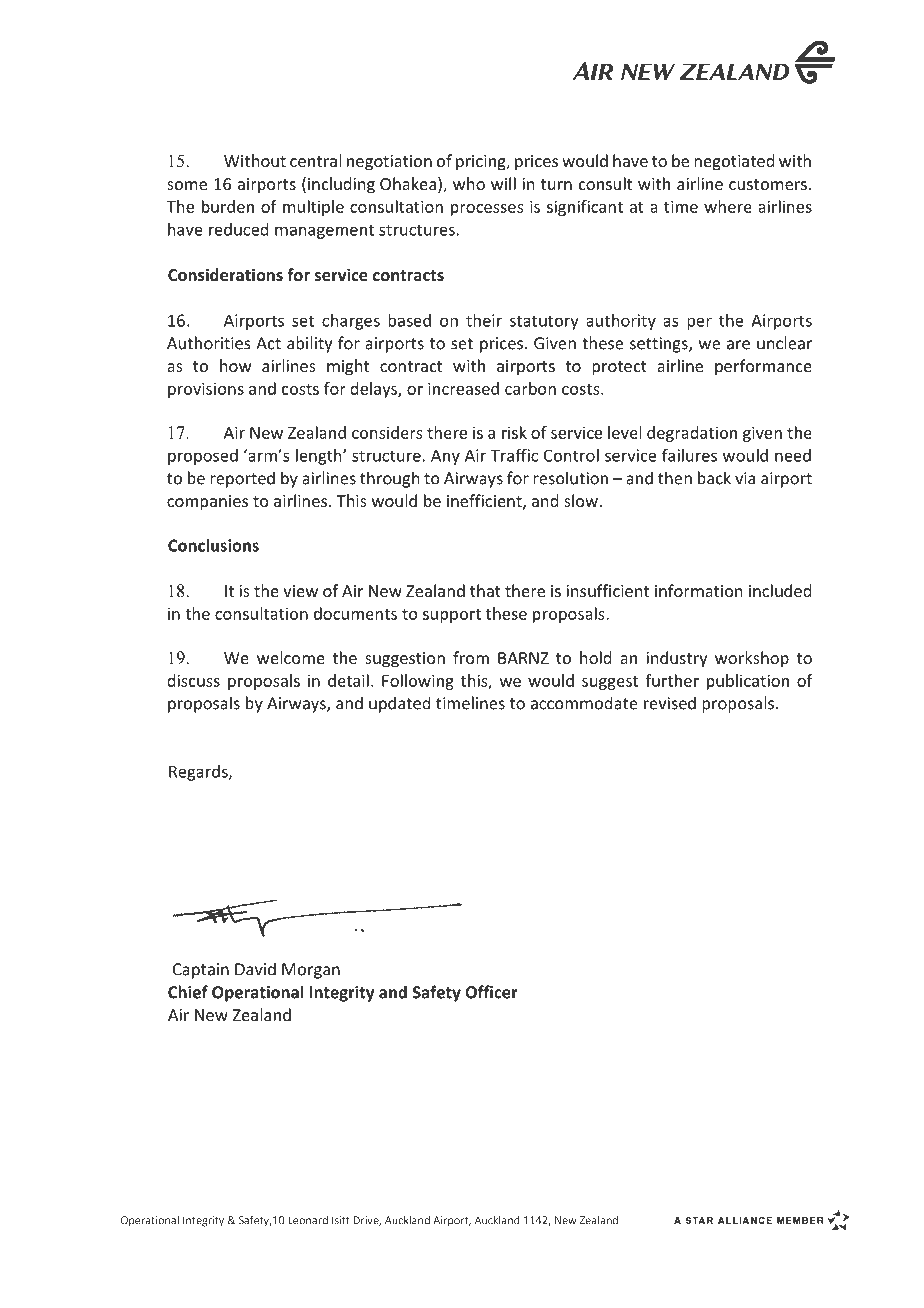  I want to click on revised, so click(670, 703).
